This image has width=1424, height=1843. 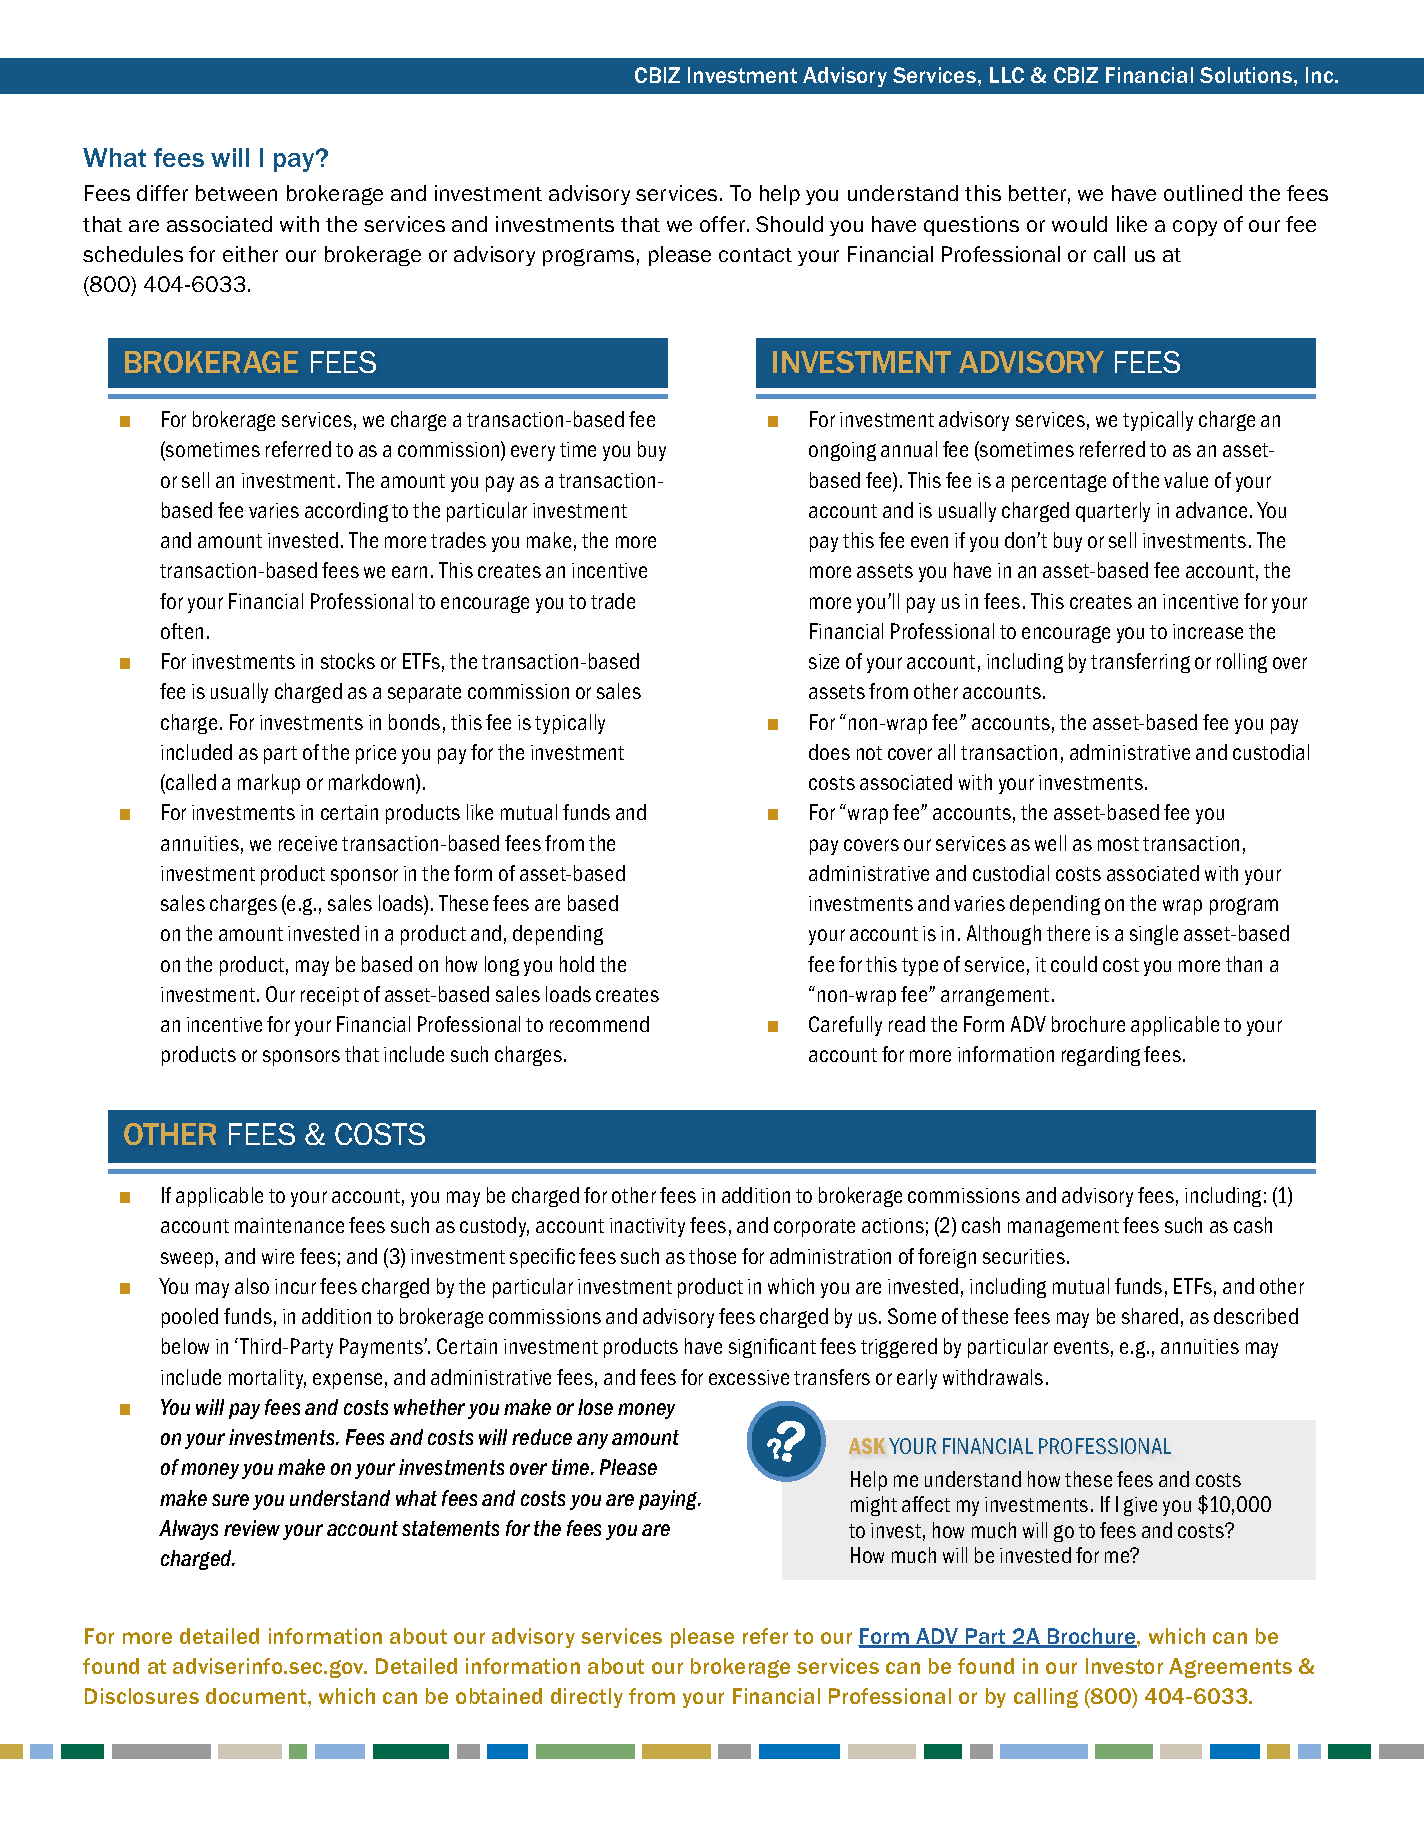 What do you see at coordinates (577, 964) in the image?
I see `hold` at bounding box center [577, 964].
